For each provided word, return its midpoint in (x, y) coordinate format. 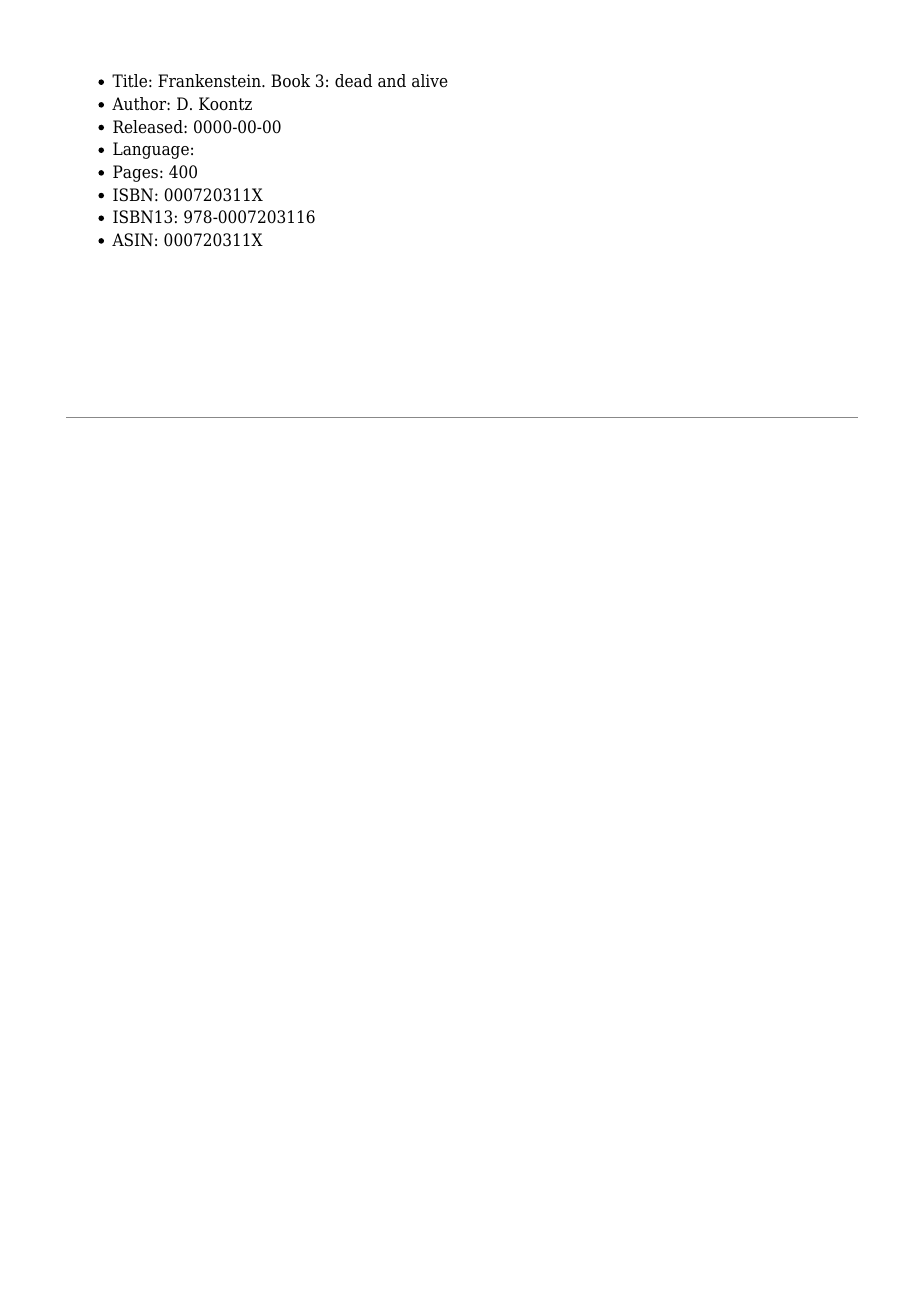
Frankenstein (210, 81)
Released (149, 127)
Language (151, 150)
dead (353, 81)
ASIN (132, 240)
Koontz (225, 104)
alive (430, 81)
